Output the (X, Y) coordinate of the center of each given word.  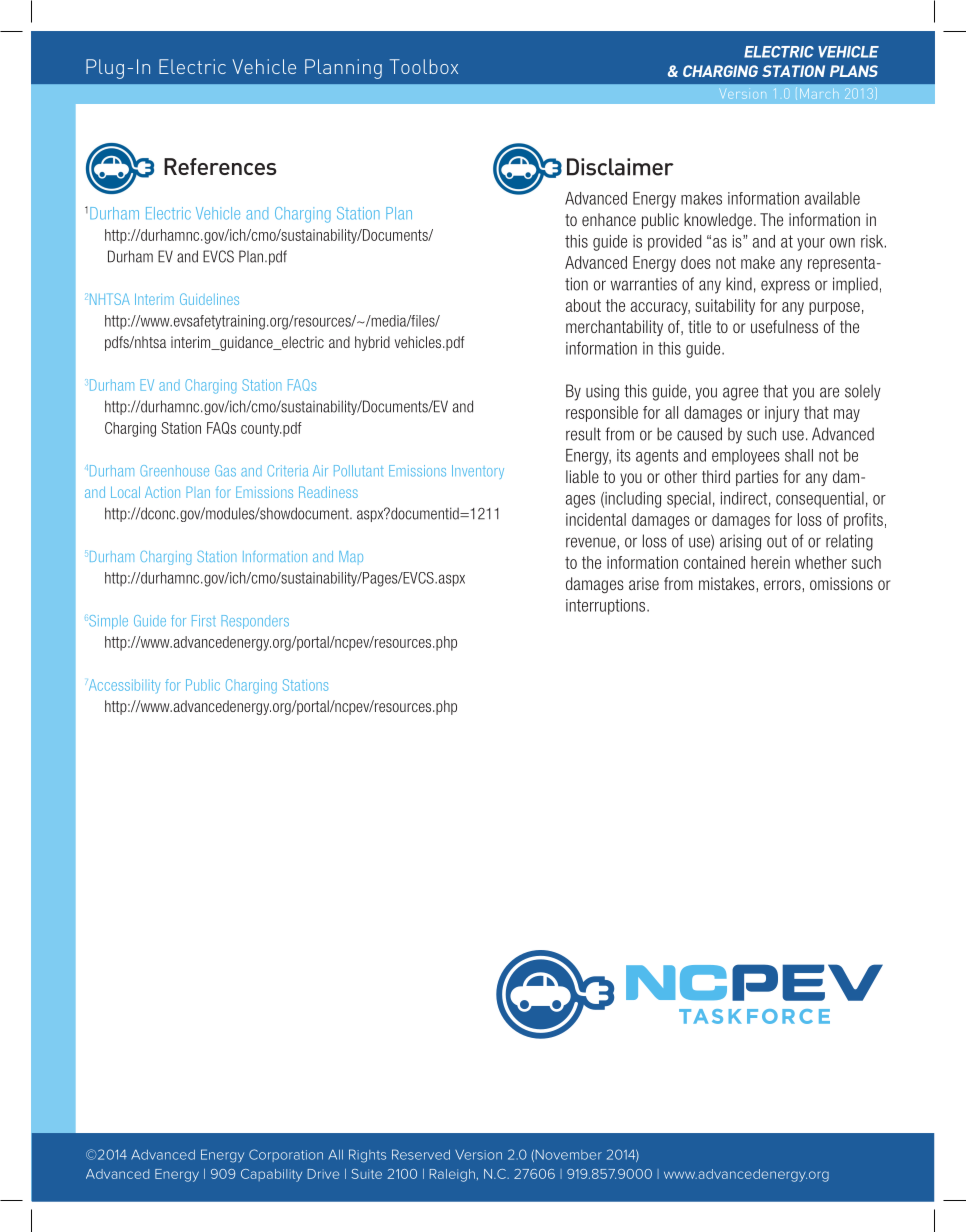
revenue (591, 542)
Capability (271, 1175)
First (204, 621)
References (220, 166)
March (819, 93)
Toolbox (424, 66)
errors (782, 585)
